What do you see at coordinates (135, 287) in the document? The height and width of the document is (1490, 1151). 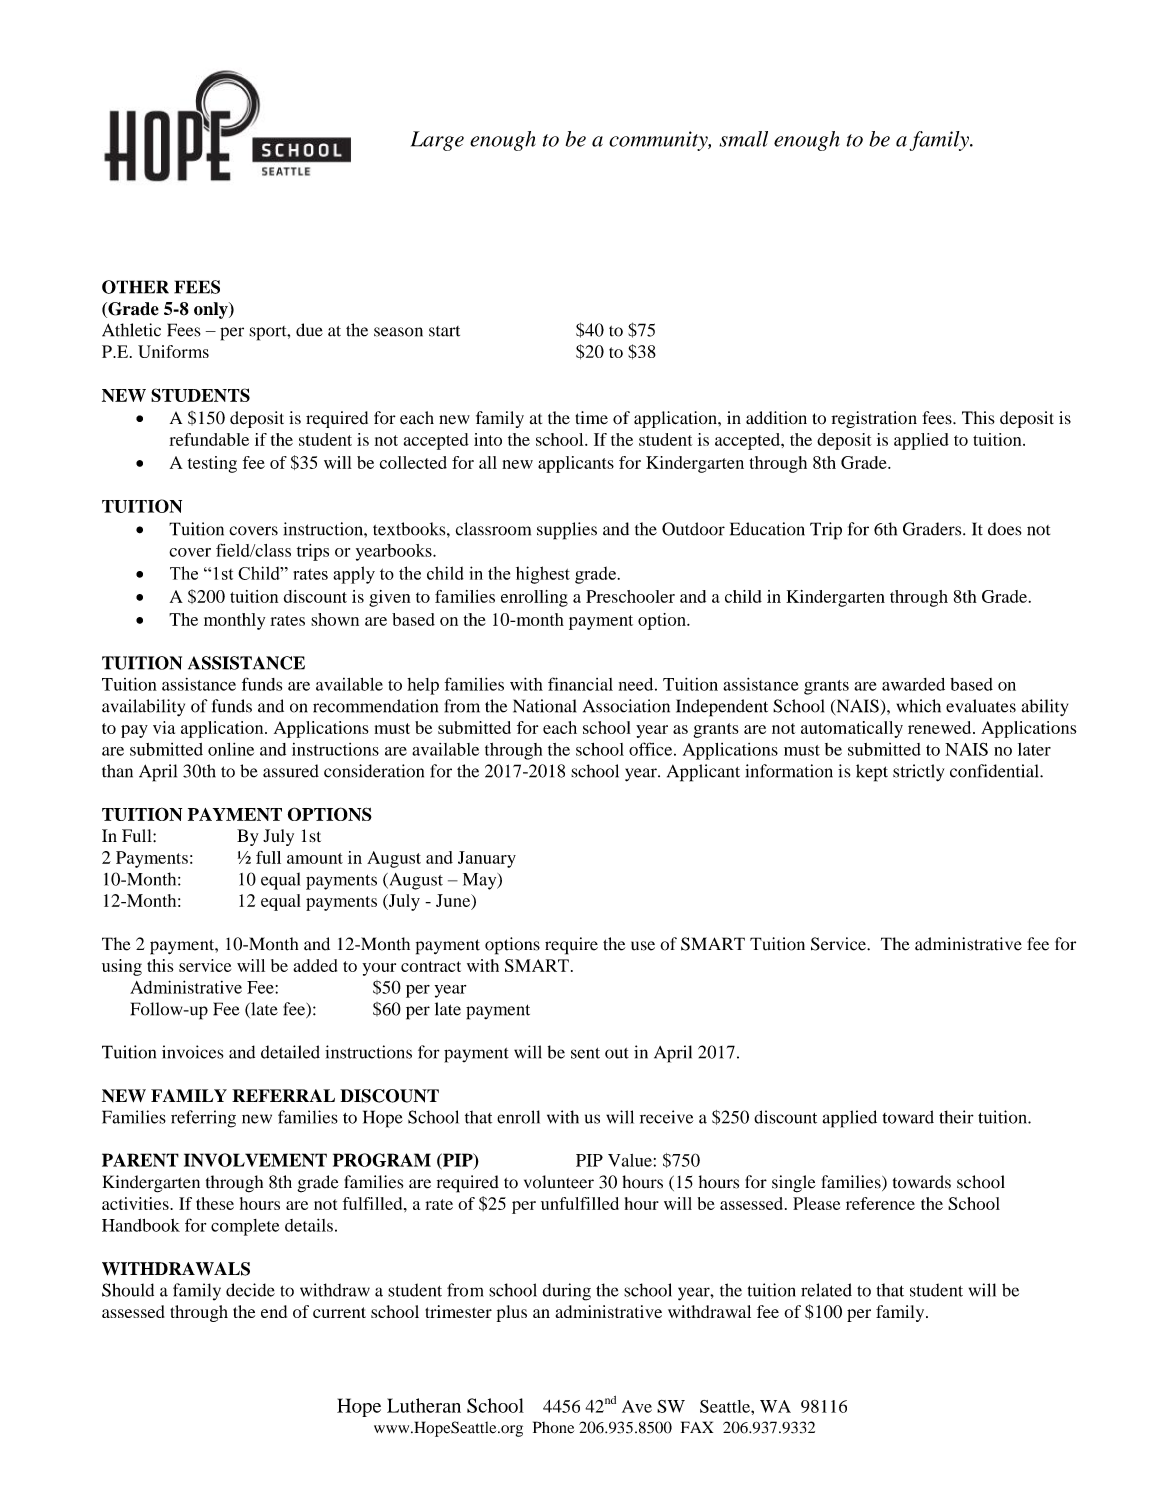 I see `OTHER` at bounding box center [135, 287].
